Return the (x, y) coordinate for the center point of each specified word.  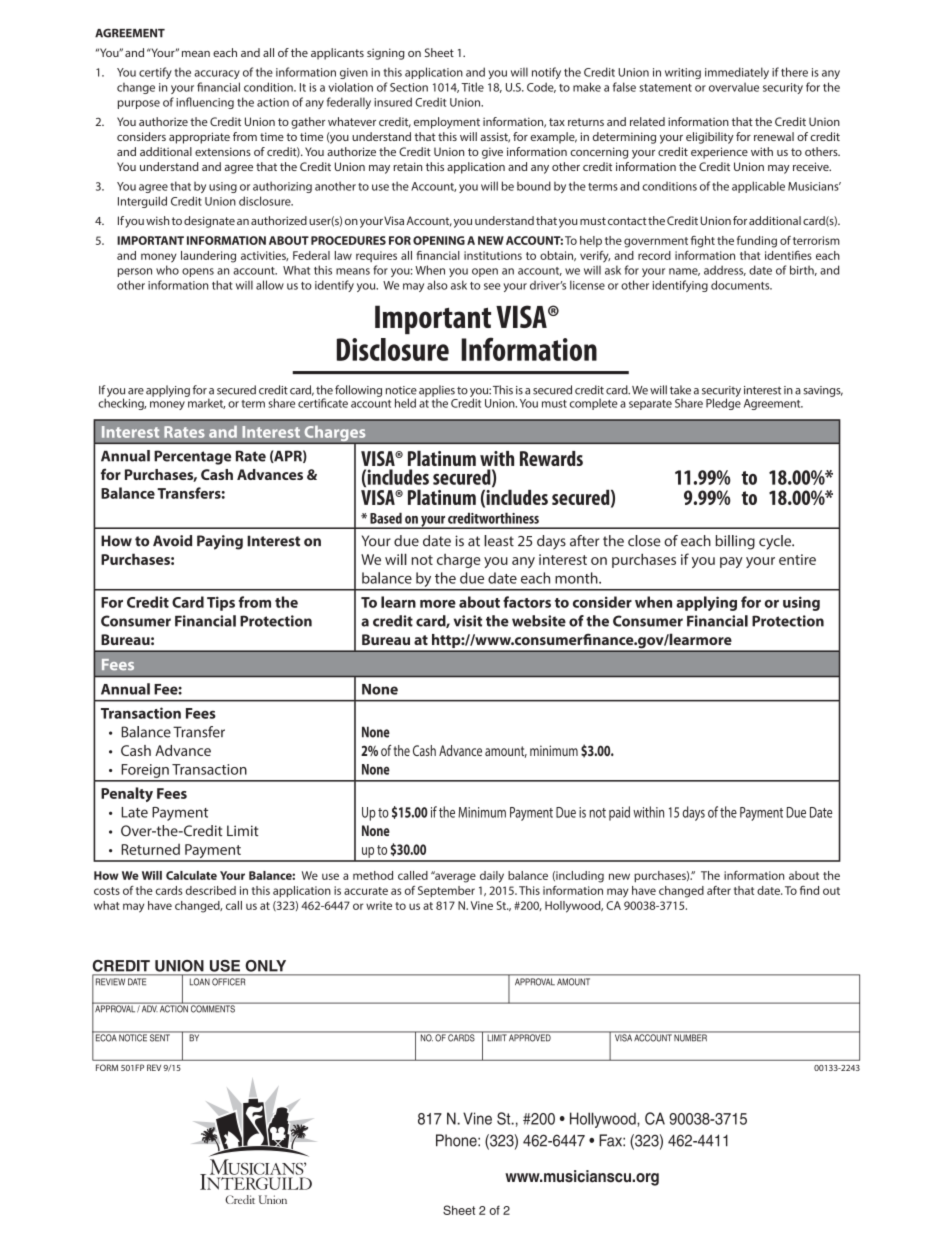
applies (437, 391)
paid (619, 813)
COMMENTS (213, 1008)
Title (472, 87)
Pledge (723, 403)
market (205, 402)
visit (468, 621)
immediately (737, 73)
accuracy (217, 74)
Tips (221, 603)
